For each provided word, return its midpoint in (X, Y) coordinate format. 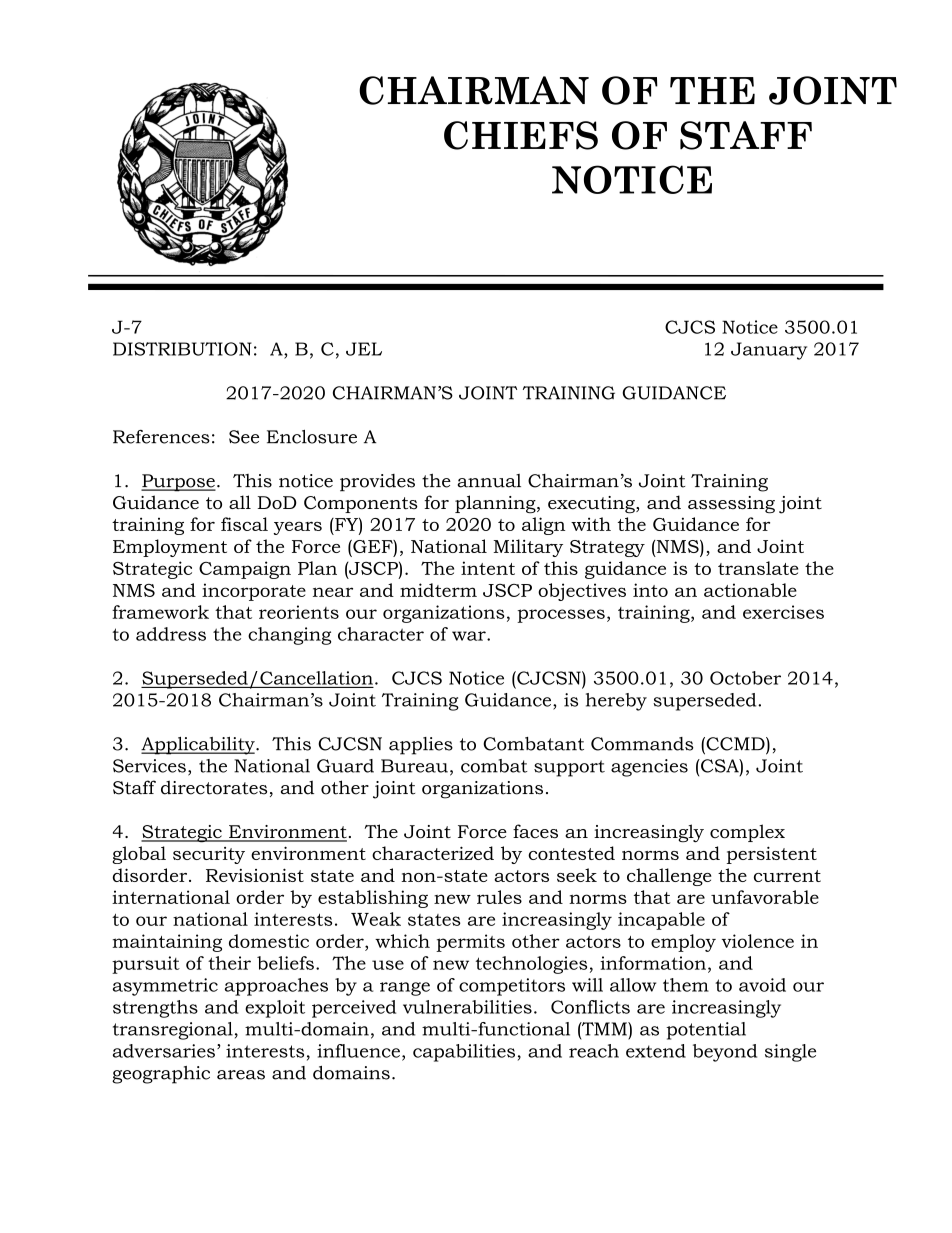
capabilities (464, 1053)
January (769, 351)
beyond (725, 1053)
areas (241, 1075)
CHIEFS (521, 135)
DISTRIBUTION (182, 349)
